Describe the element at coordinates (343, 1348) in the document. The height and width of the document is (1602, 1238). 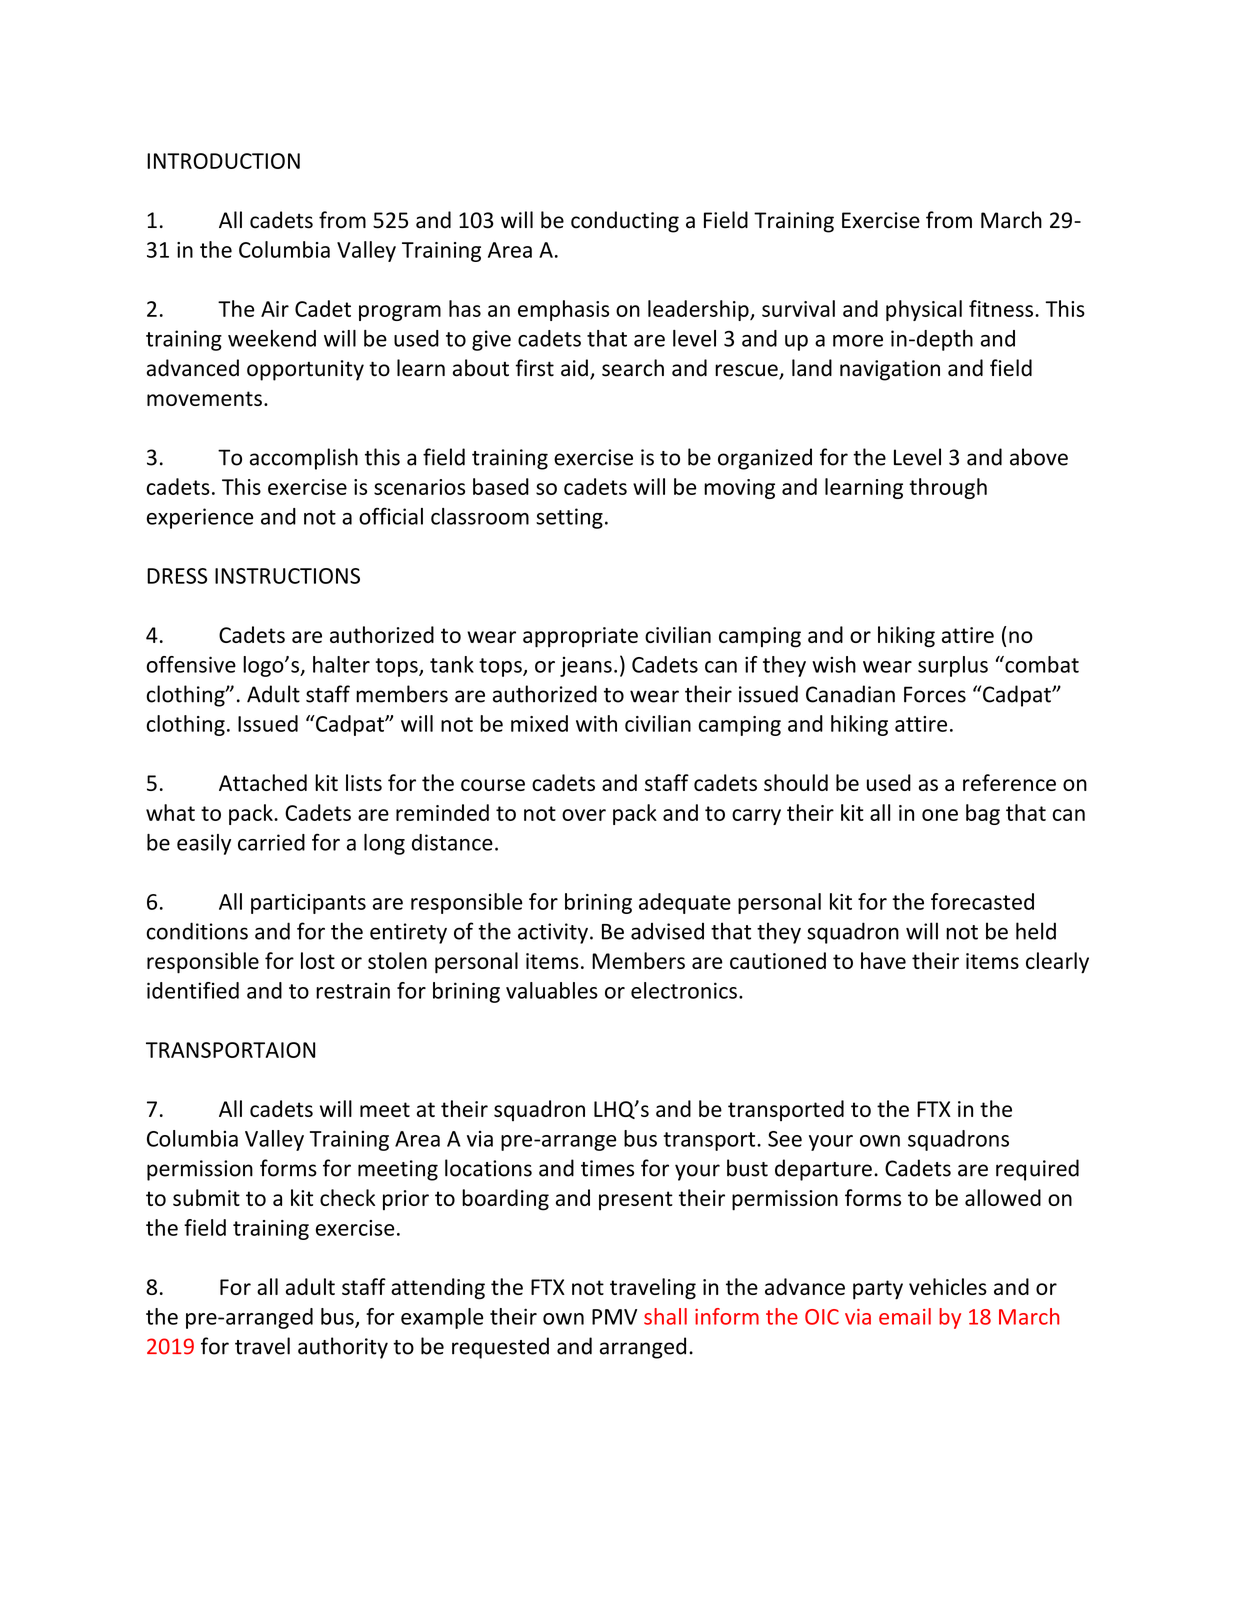
I see `authority` at that location.
